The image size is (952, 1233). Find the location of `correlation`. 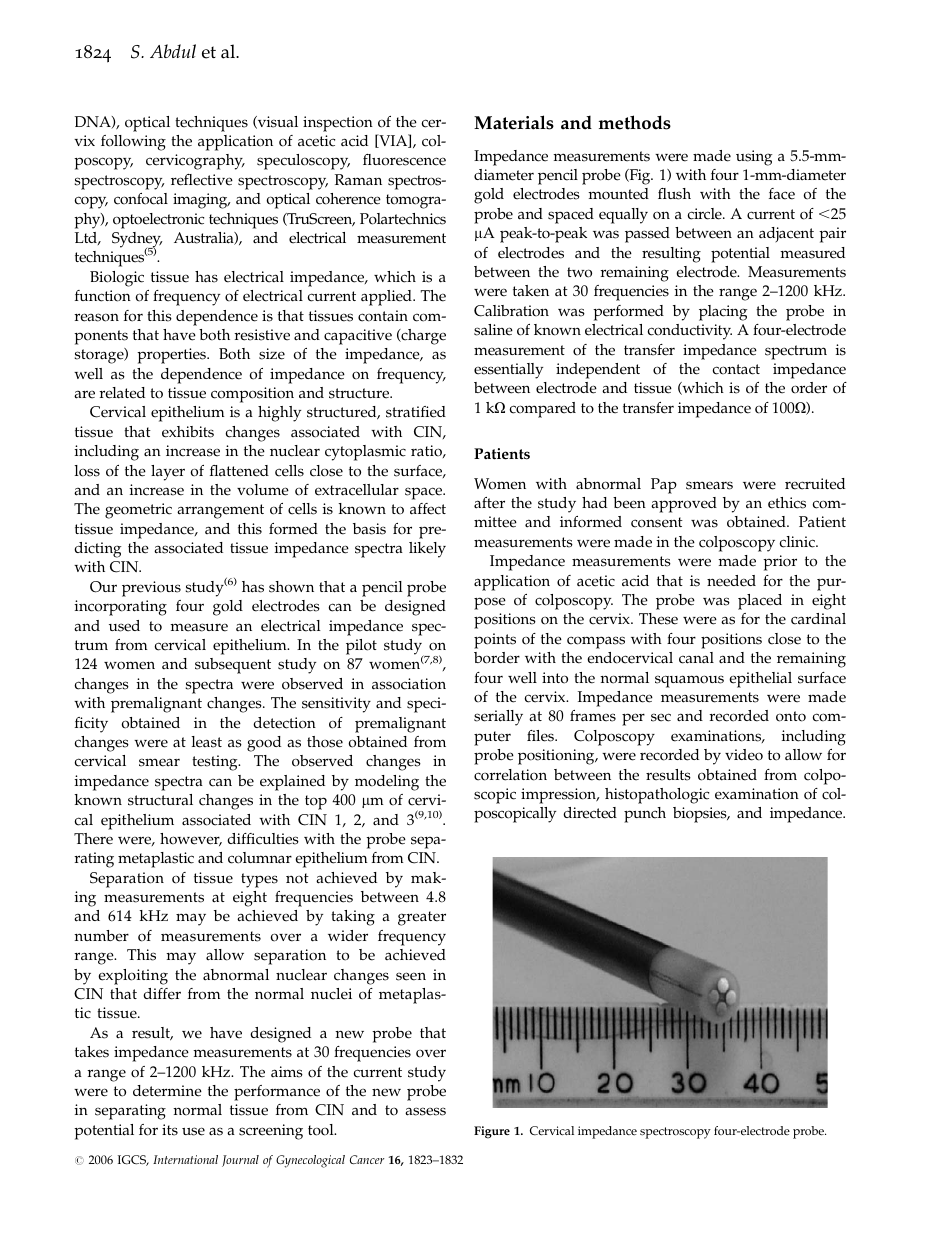

correlation is located at coordinates (510, 775).
